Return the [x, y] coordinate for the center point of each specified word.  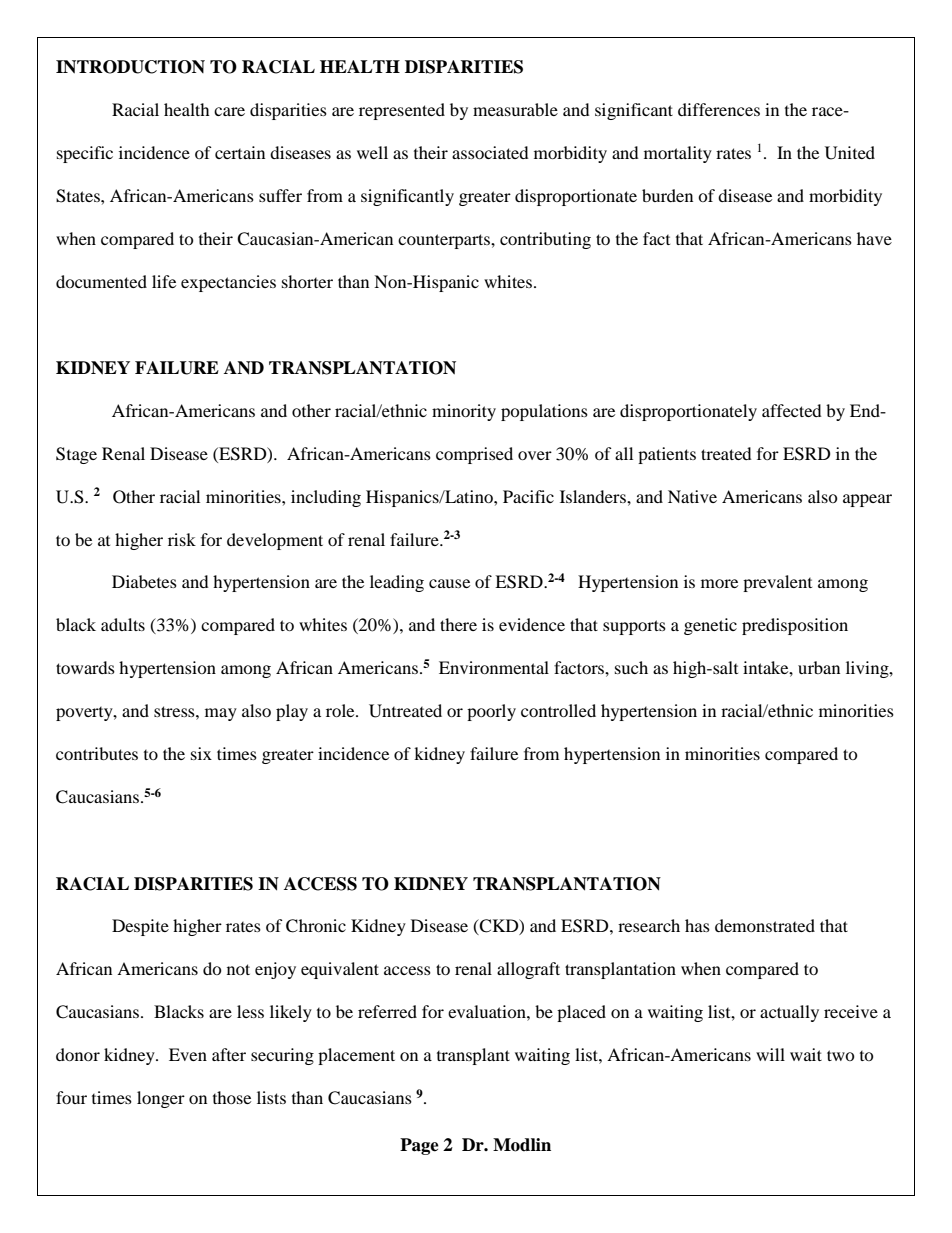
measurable [515, 109]
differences [719, 109]
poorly [491, 712]
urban [819, 667]
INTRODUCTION [130, 67]
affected [792, 410]
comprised [474, 455]
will [770, 1054]
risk [182, 539]
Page [419, 1146]
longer [161, 1099]
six [201, 753]
